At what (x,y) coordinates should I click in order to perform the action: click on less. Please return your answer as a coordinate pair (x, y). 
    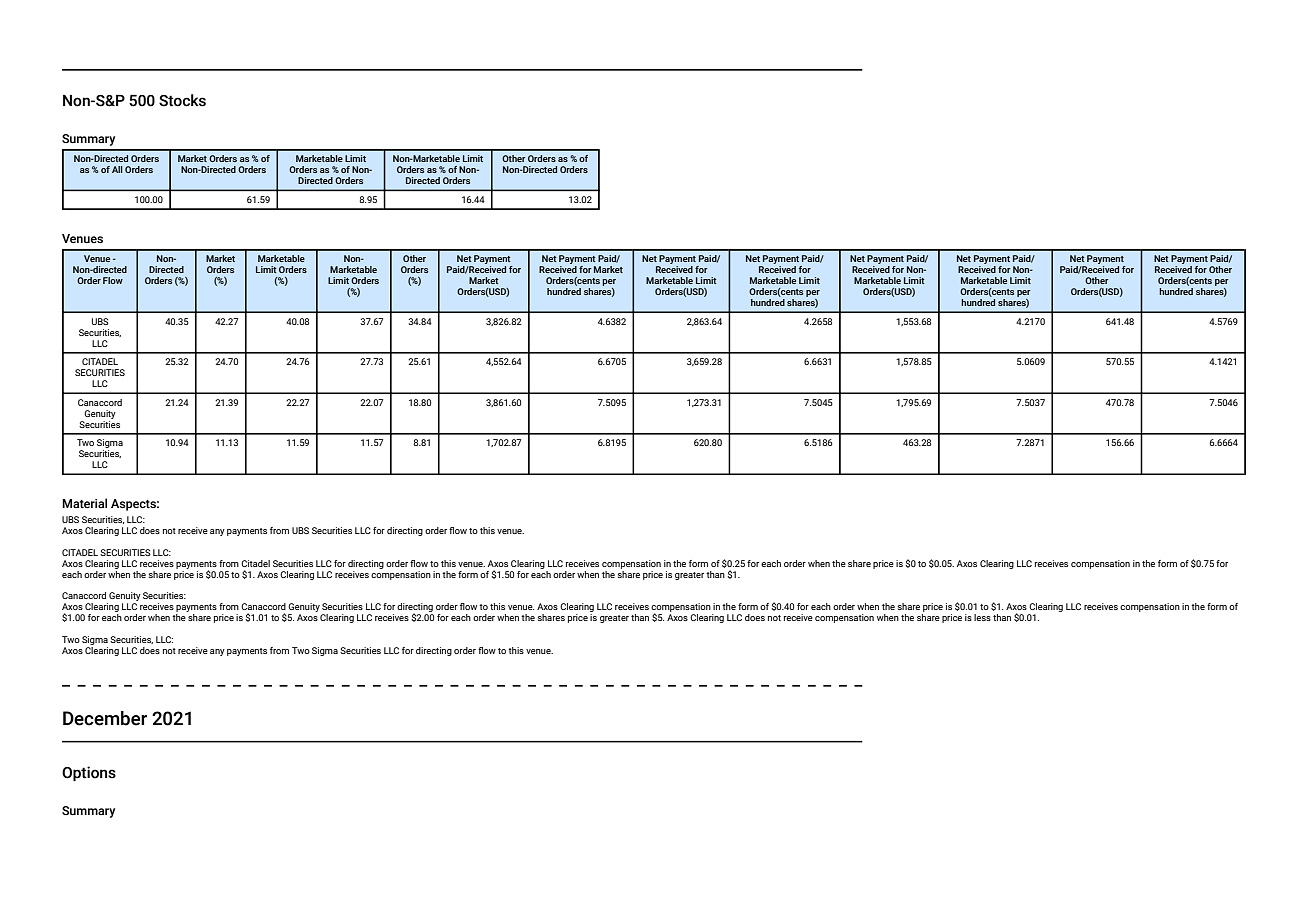
    Looking at the image, I should click on (982, 617).
